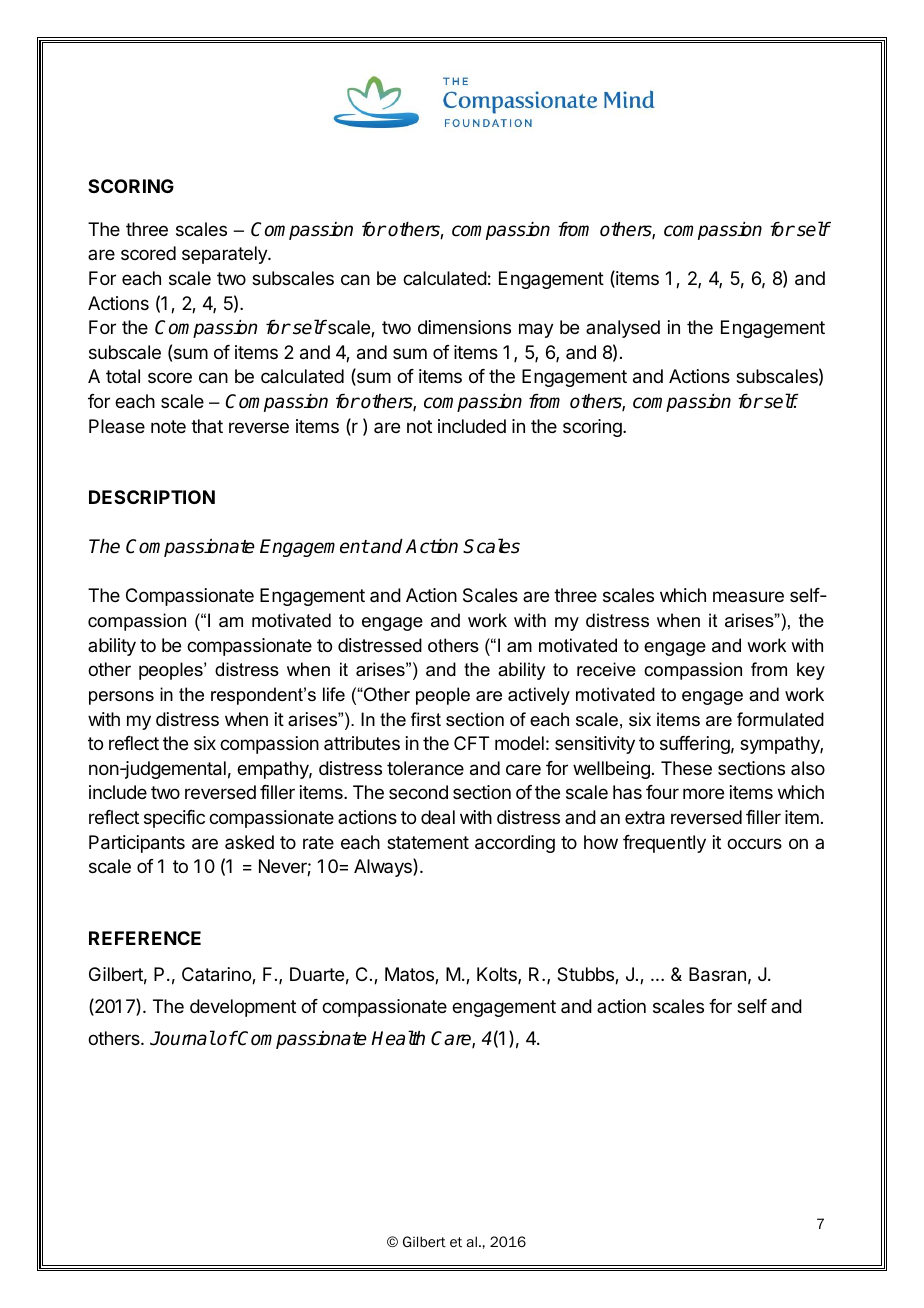 The width and height of the image is (924, 1308). What do you see at coordinates (623, 329) in the image?
I see `analysed` at bounding box center [623, 329].
